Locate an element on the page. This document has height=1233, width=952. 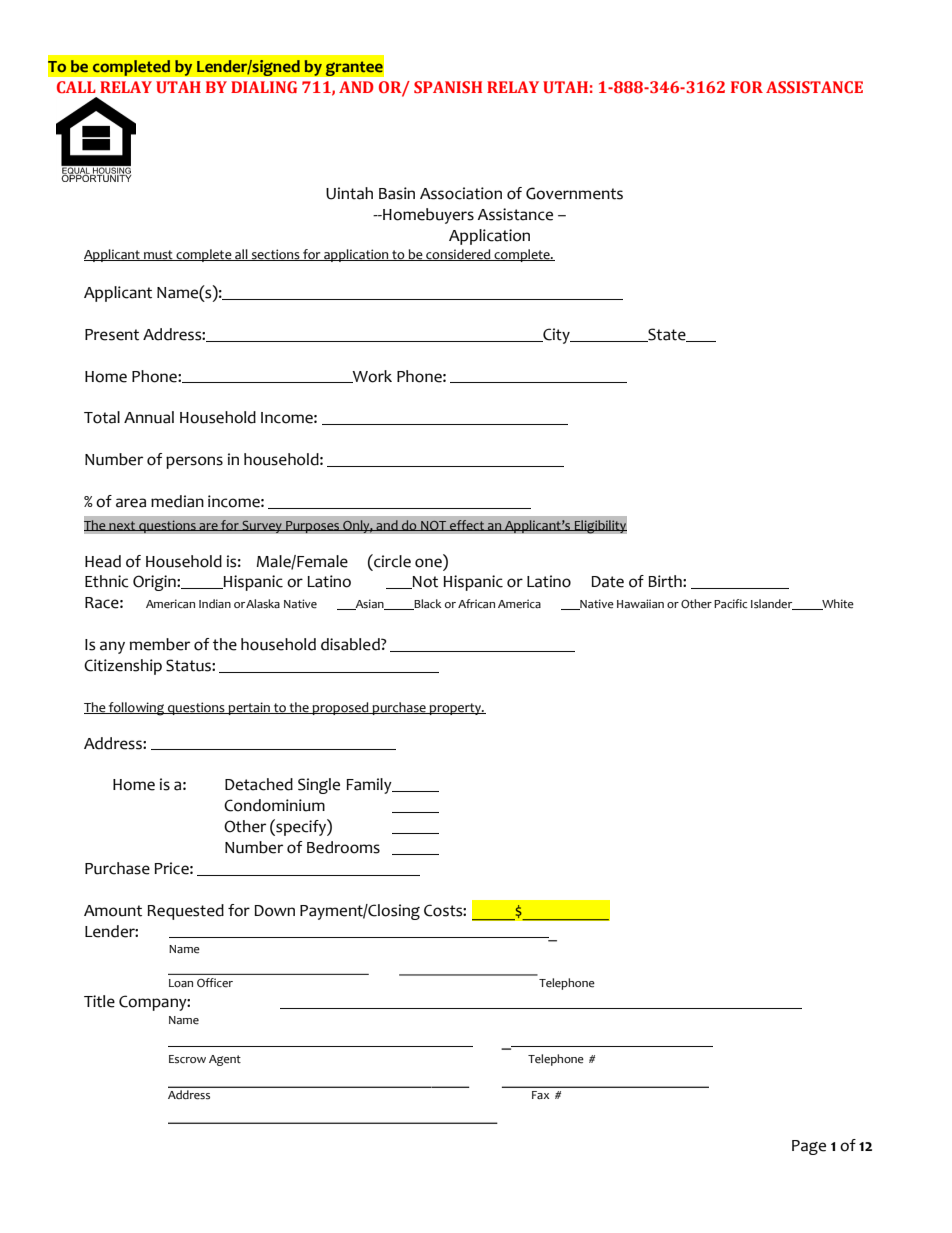
Escrow is located at coordinates (187, 1059).
